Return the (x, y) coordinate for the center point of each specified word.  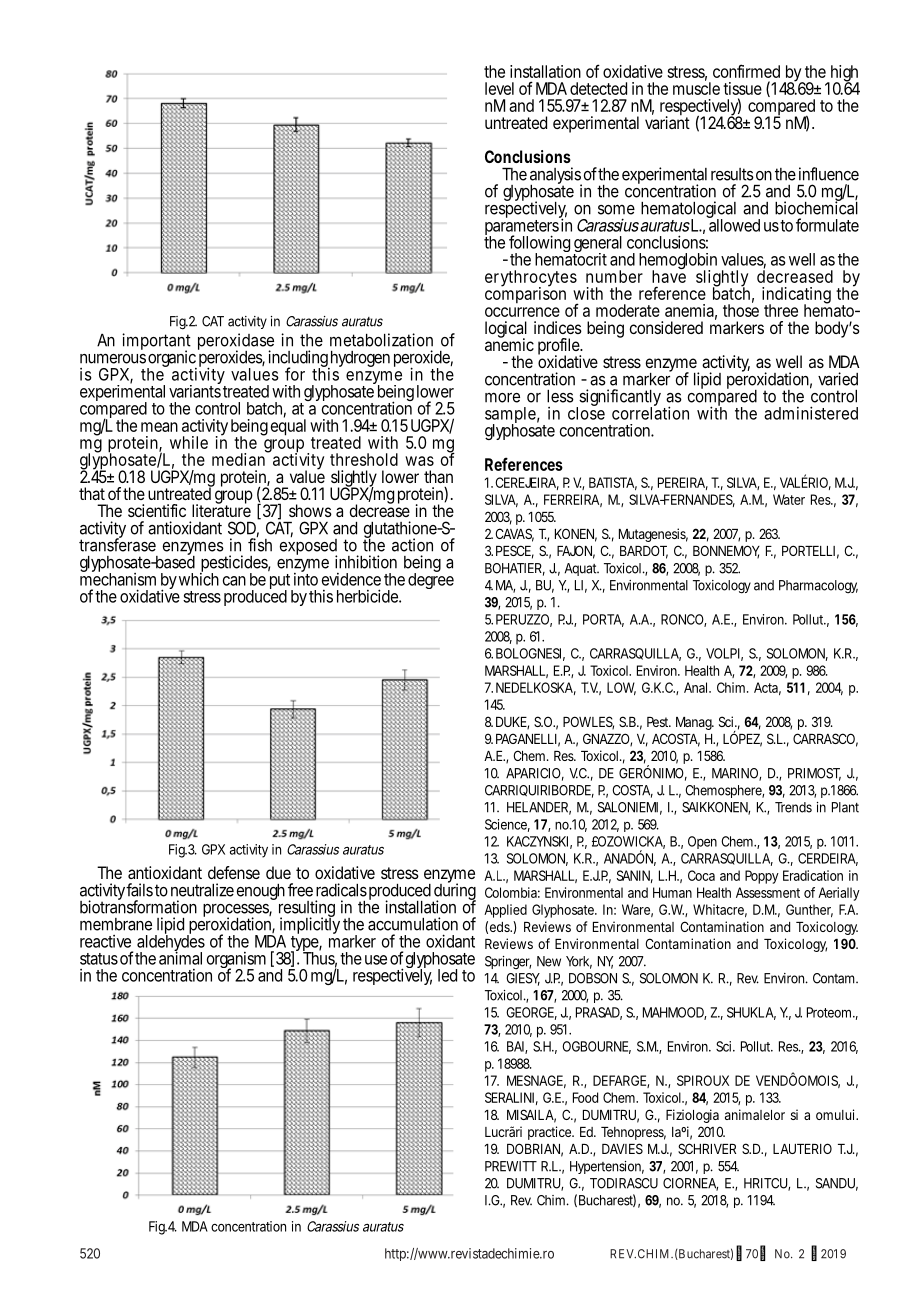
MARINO (735, 773)
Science (506, 824)
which (199, 578)
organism (236, 961)
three (781, 310)
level (499, 88)
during (454, 892)
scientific (157, 510)
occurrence (522, 312)
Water (789, 499)
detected (598, 88)
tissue (742, 88)
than (438, 476)
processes (236, 912)
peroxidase (236, 343)
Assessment (768, 892)
